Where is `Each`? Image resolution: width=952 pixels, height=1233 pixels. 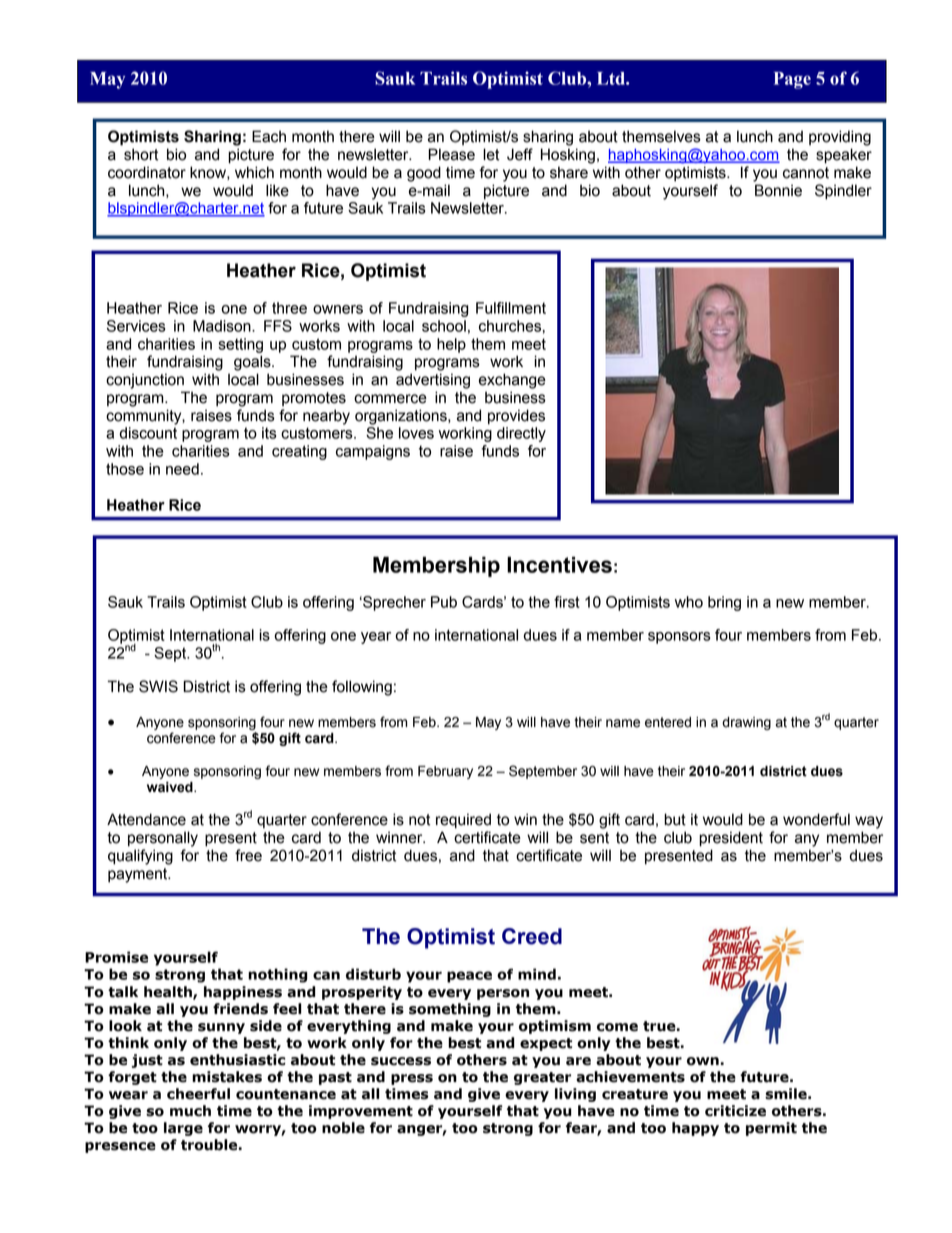 Each is located at coordinates (269, 136).
